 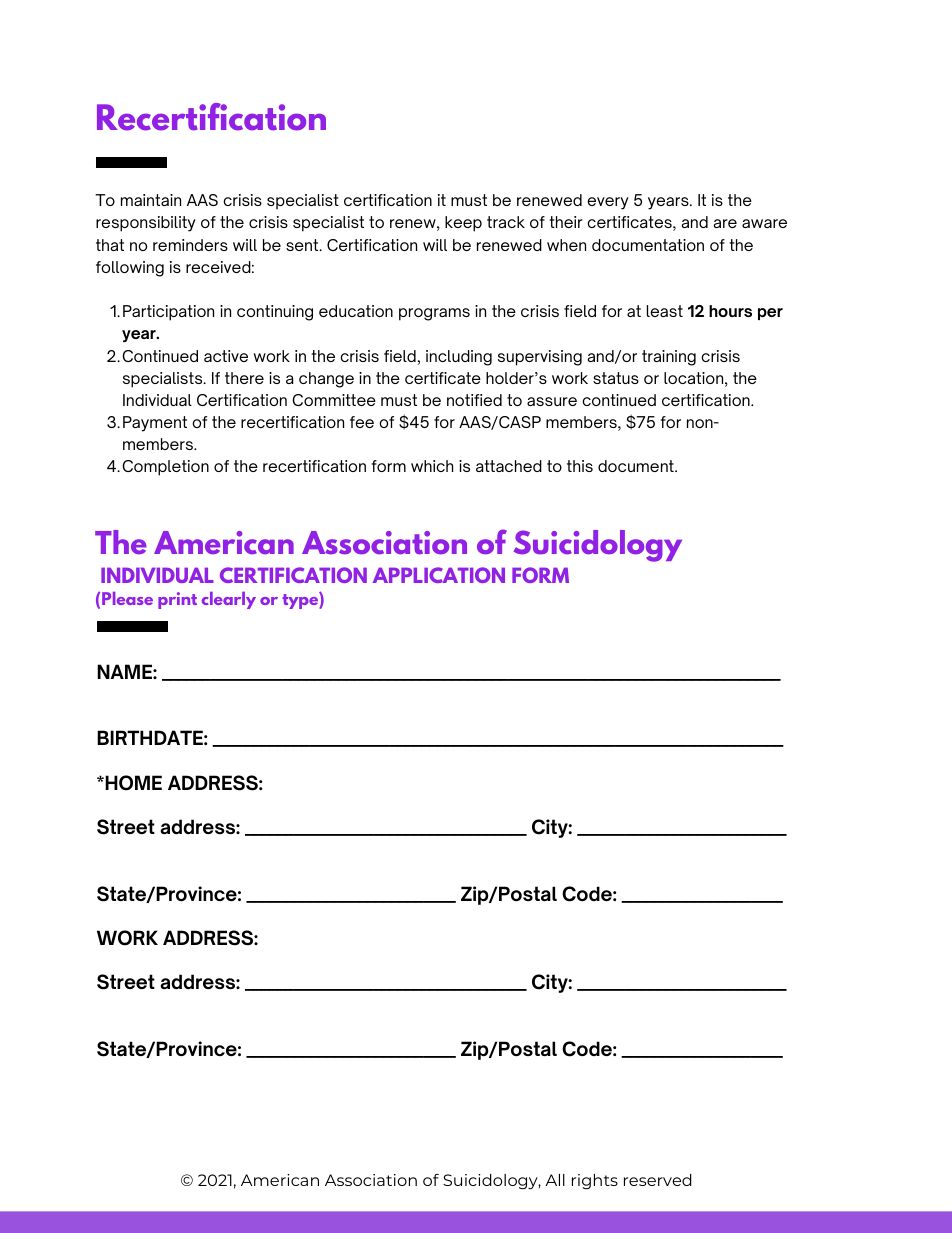 What do you see at coordinates (439, 575) in the screenshot?
I see `APPLICATION` at bounding box center [439, 575].
